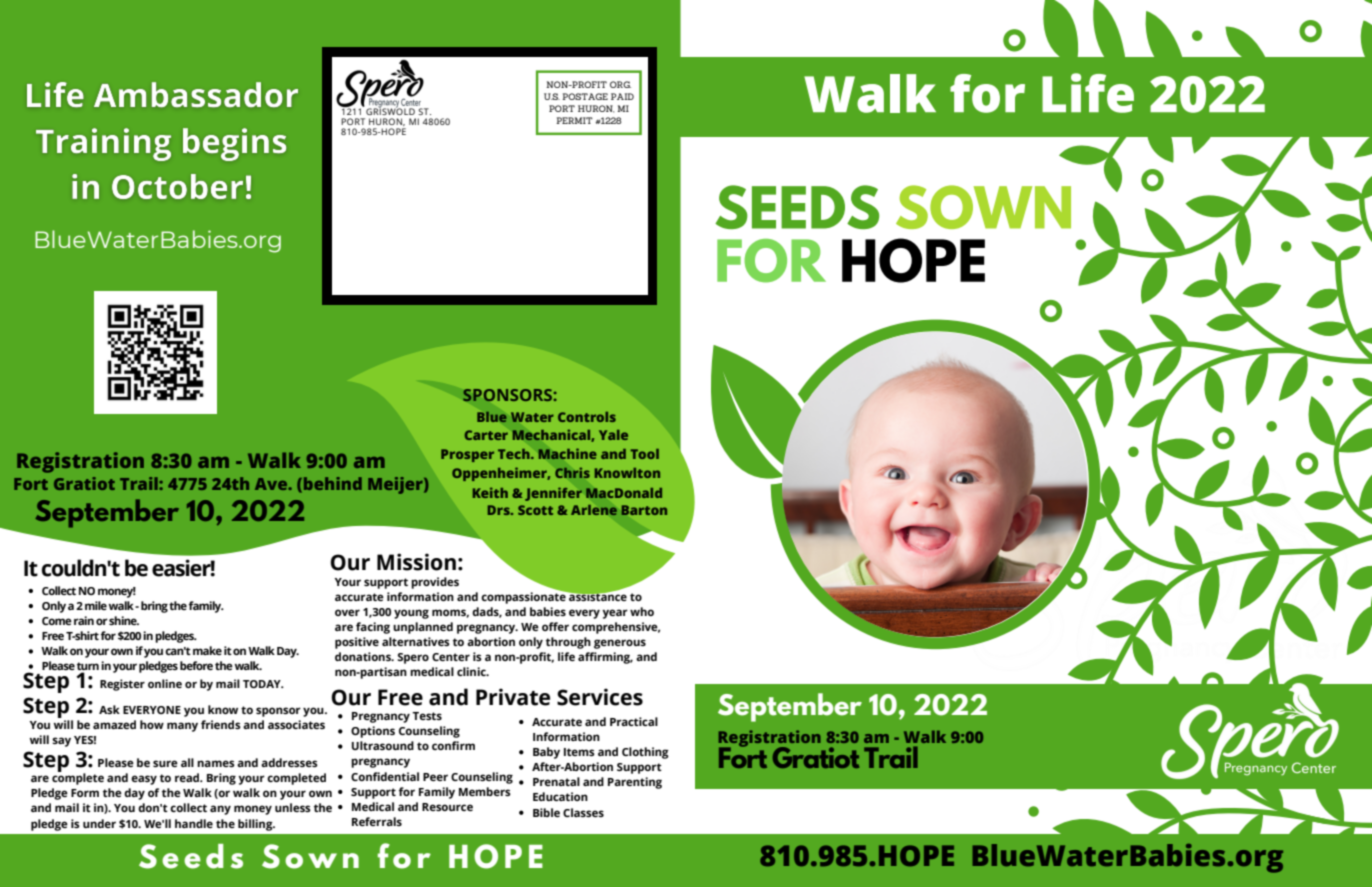  What do you see at coordinates (377, 821) in the page?
I see `Referrals` at bounding box center [377, 821].
